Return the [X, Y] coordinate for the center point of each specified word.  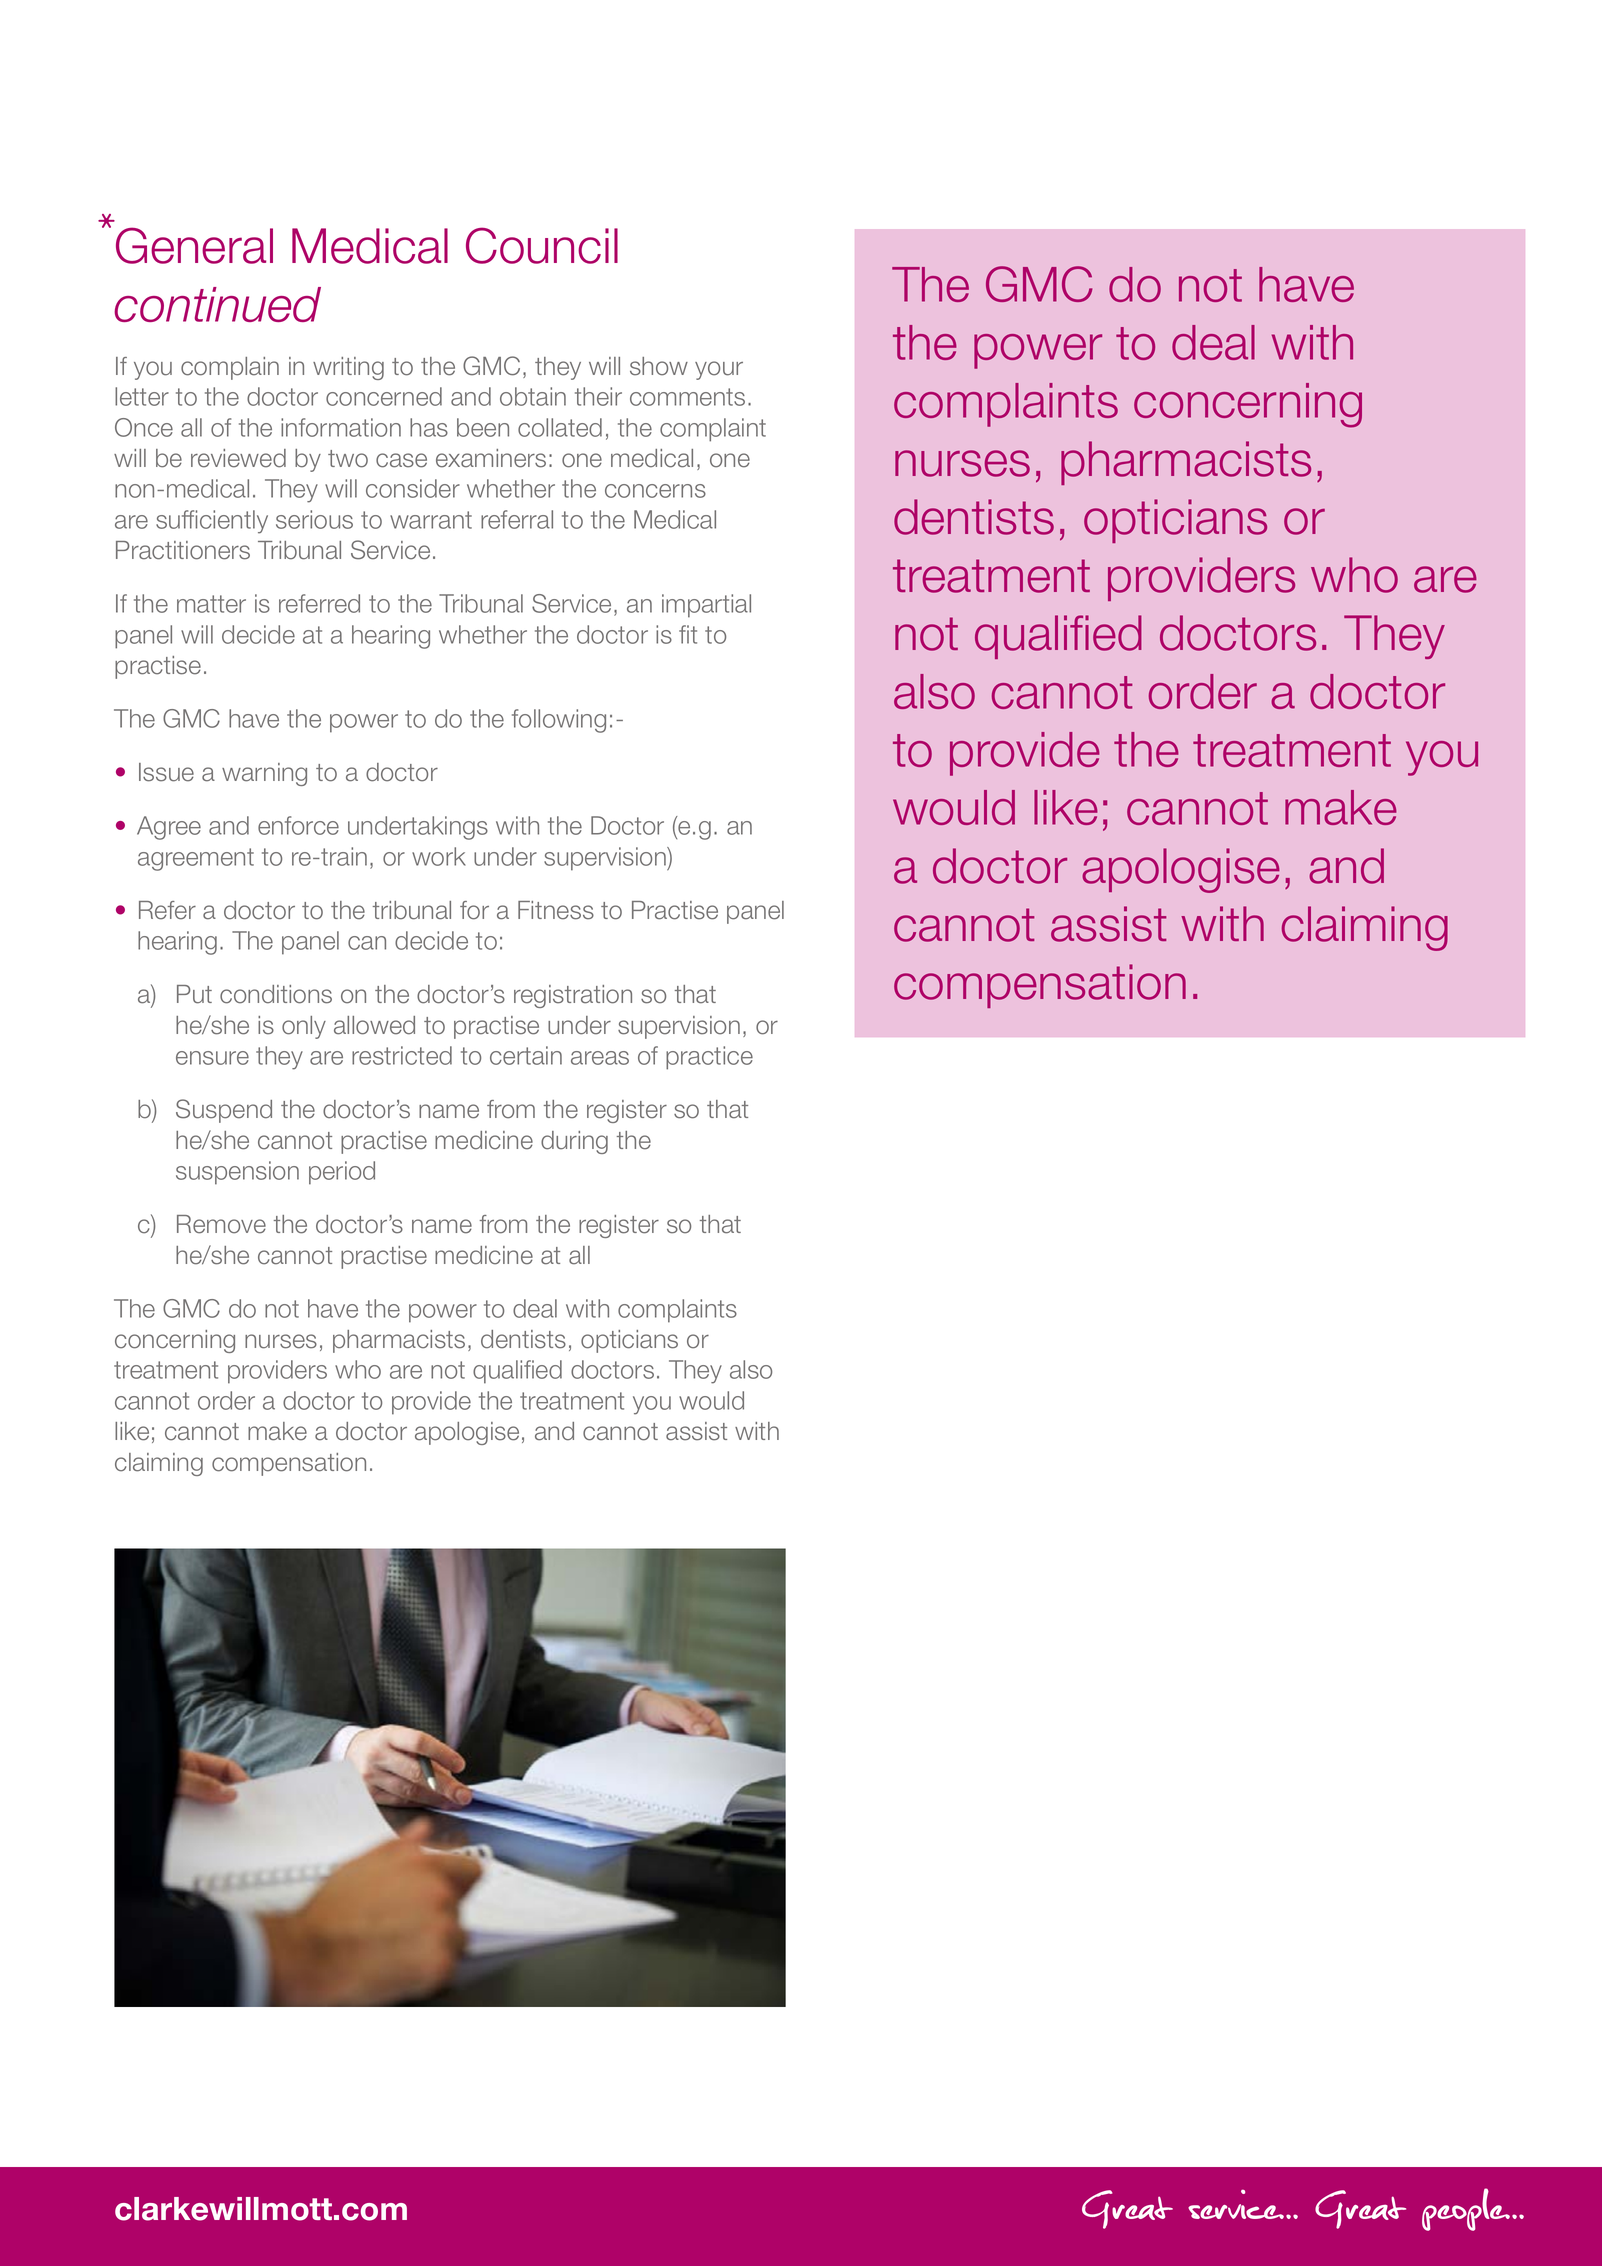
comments [687, 397]
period [342, 1173]
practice [709, 1058]
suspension [237, 1173]
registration [573, 996]
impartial [706, 606]
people [1466, 2209]
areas [600, 1058]
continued [217, 304]
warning [264, 774]
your [719, 370]
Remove [221, 1224]
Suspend [224, 1111]
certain [526, 1055]
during [574, 1142]
